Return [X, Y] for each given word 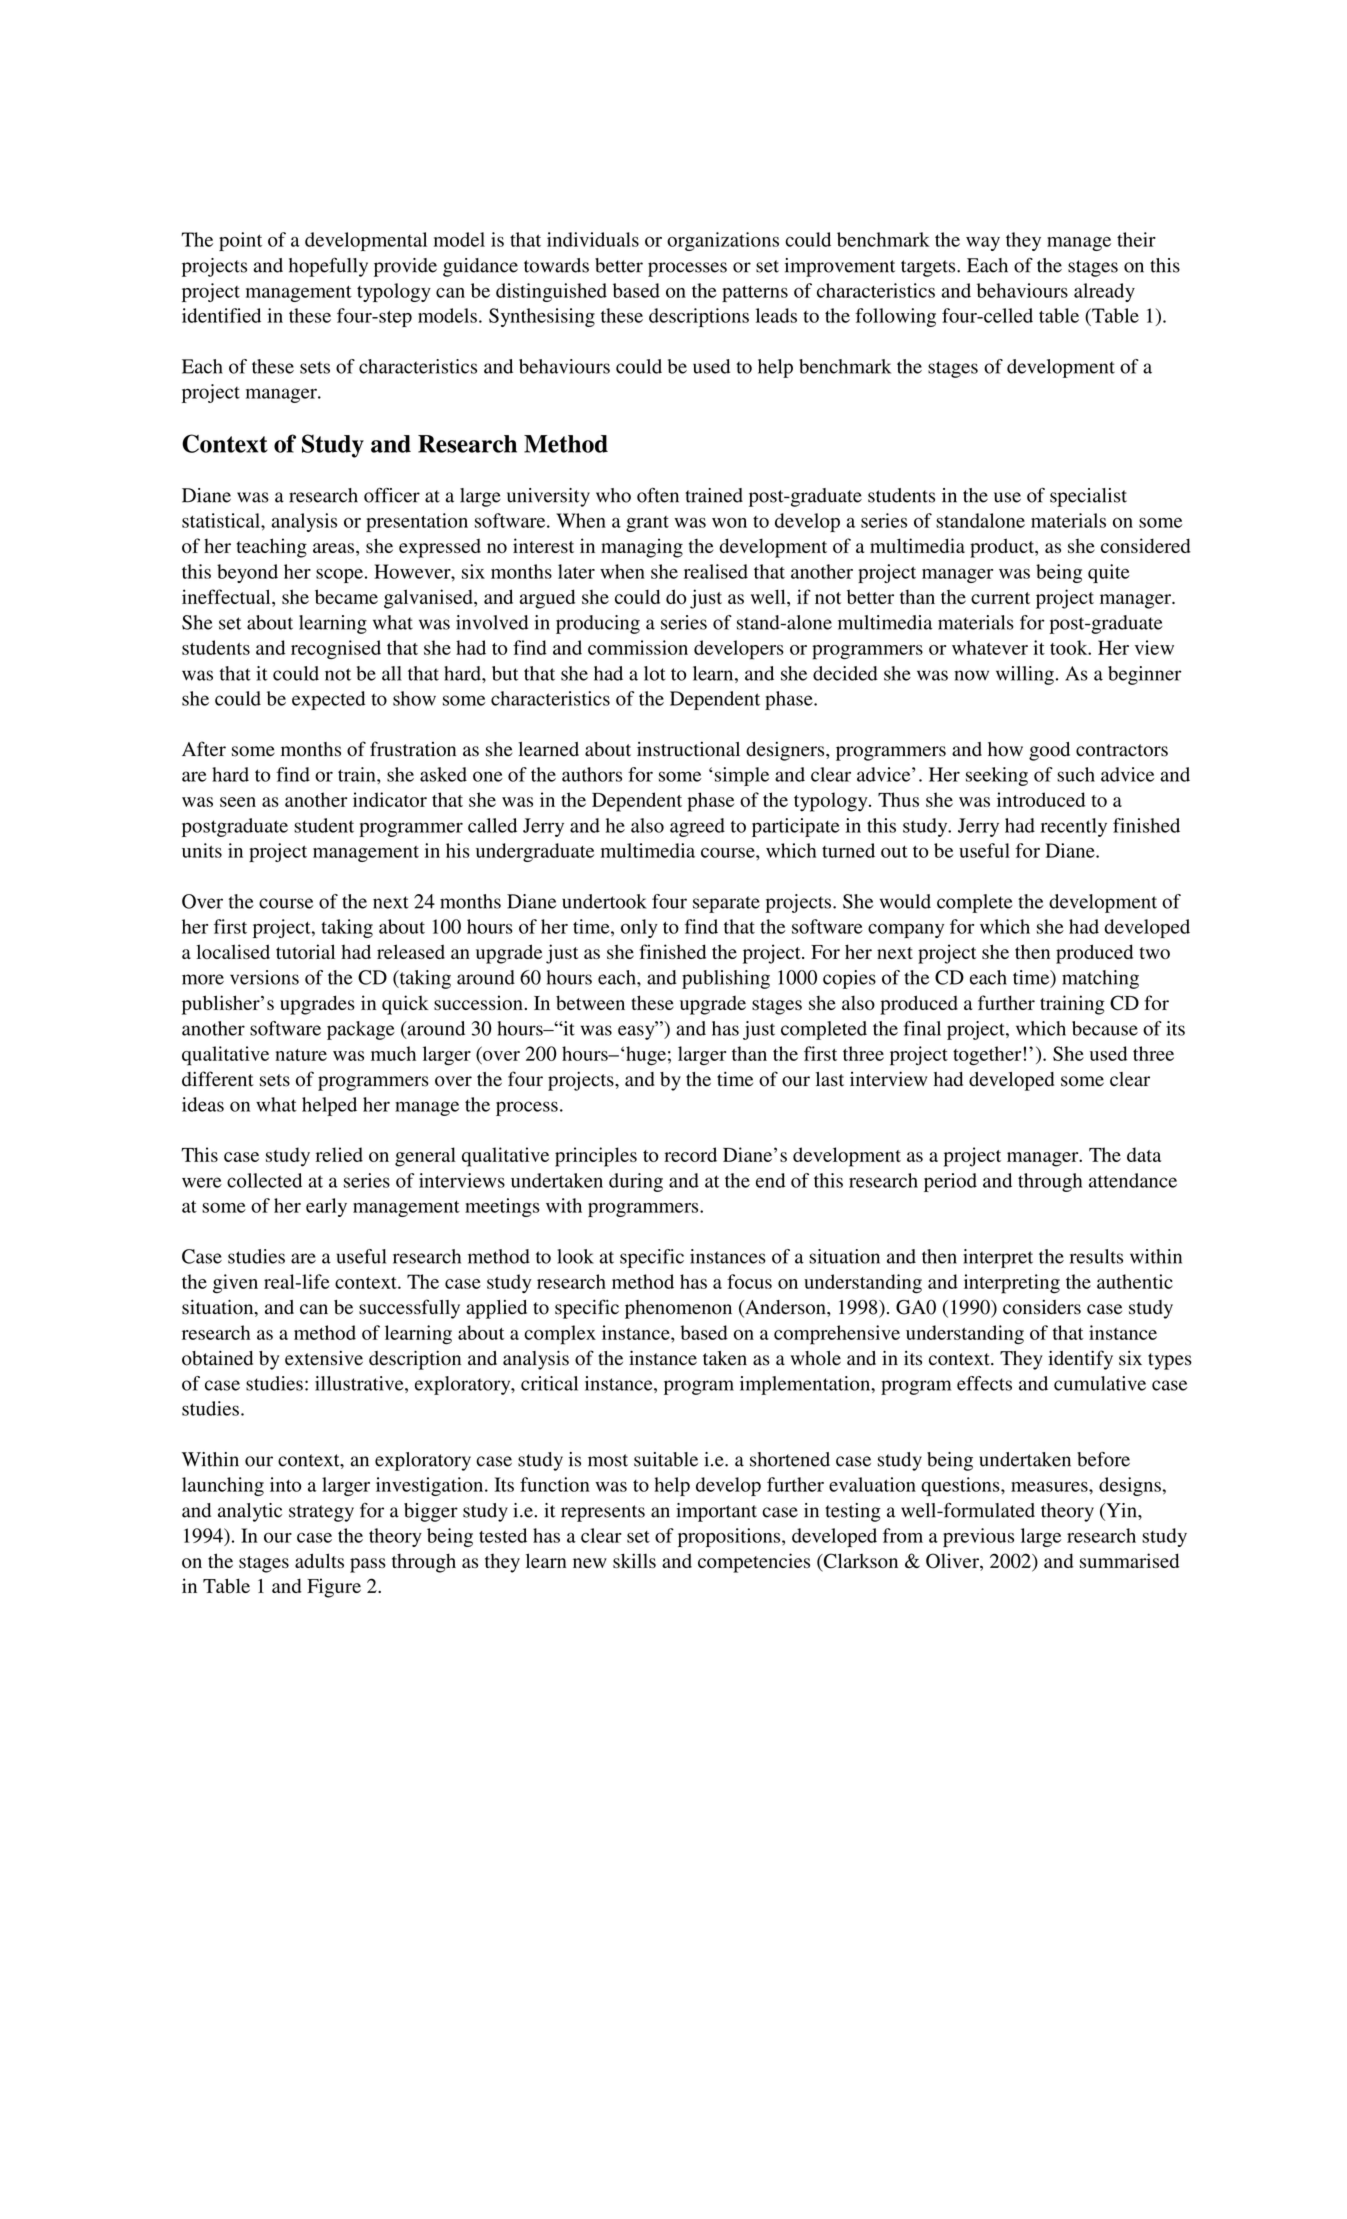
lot [654, 673]
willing [1025, 675]
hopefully [328, 267]
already [1104, 292]
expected [328, 700]
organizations [723, 241]
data [1144, 1154]
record [690, 1154]
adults [319, 1560]
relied [339, 1154]
